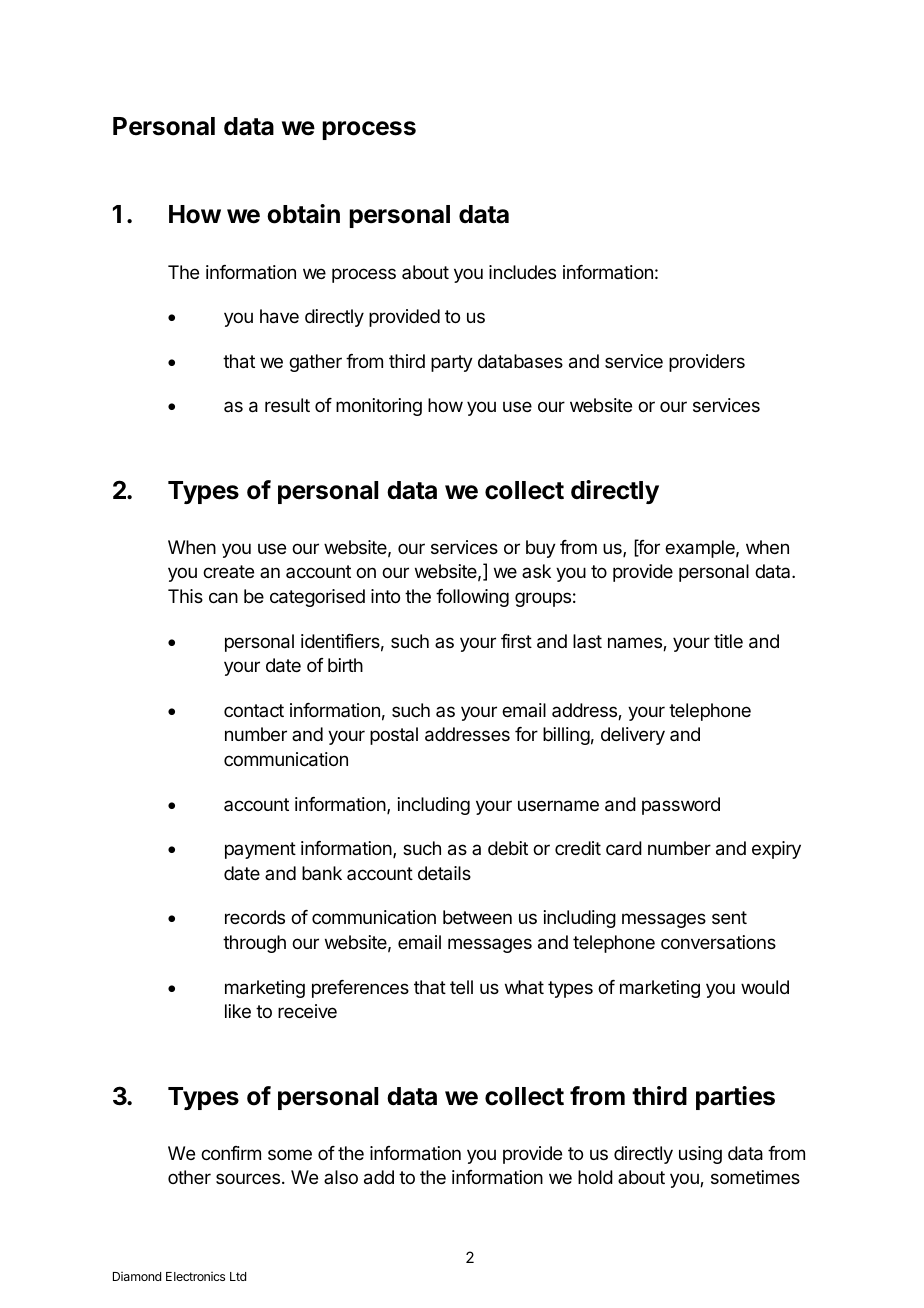  I want to click on hold, so click(595, 1177).
